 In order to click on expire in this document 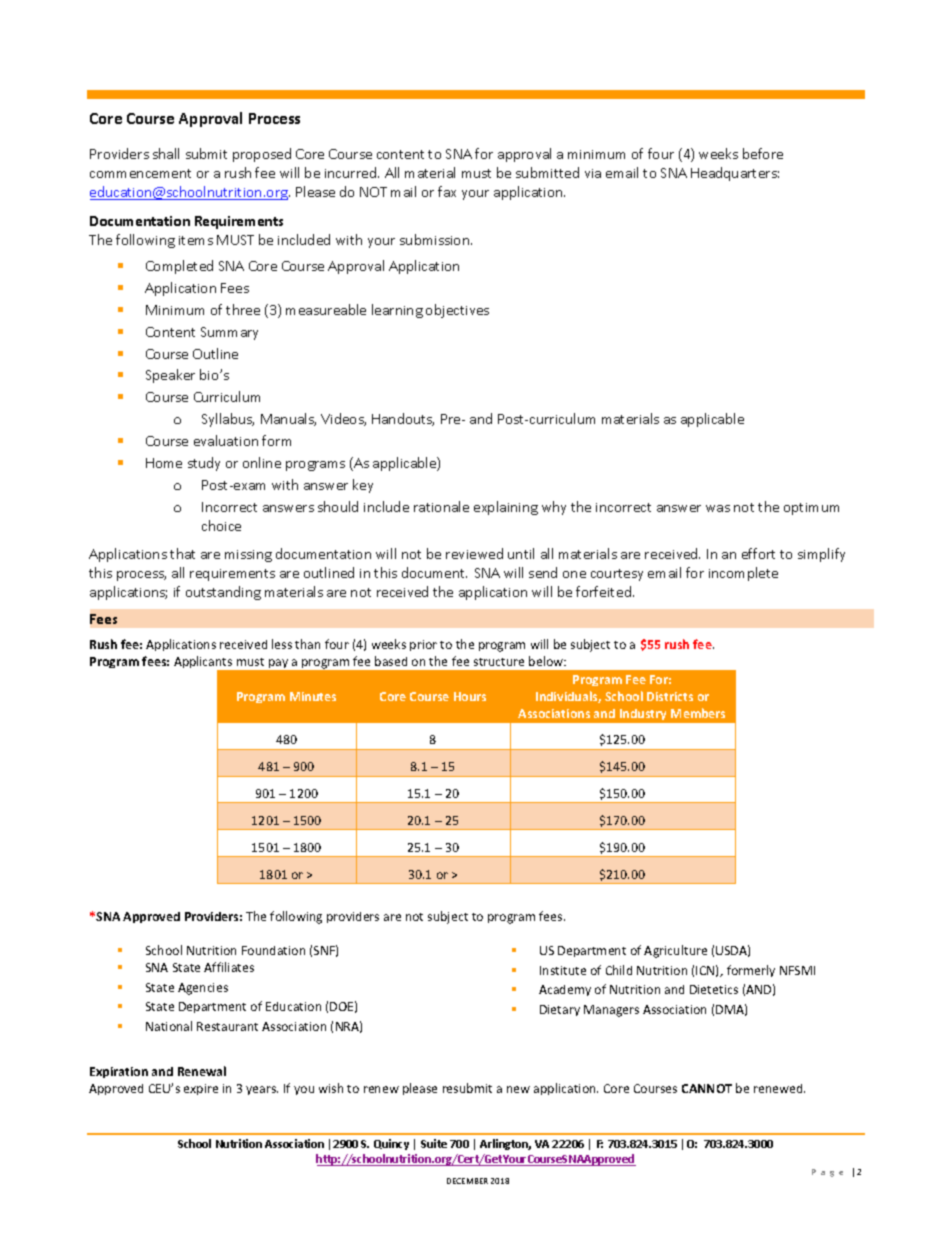, I will do `click(201, 1089)`.
